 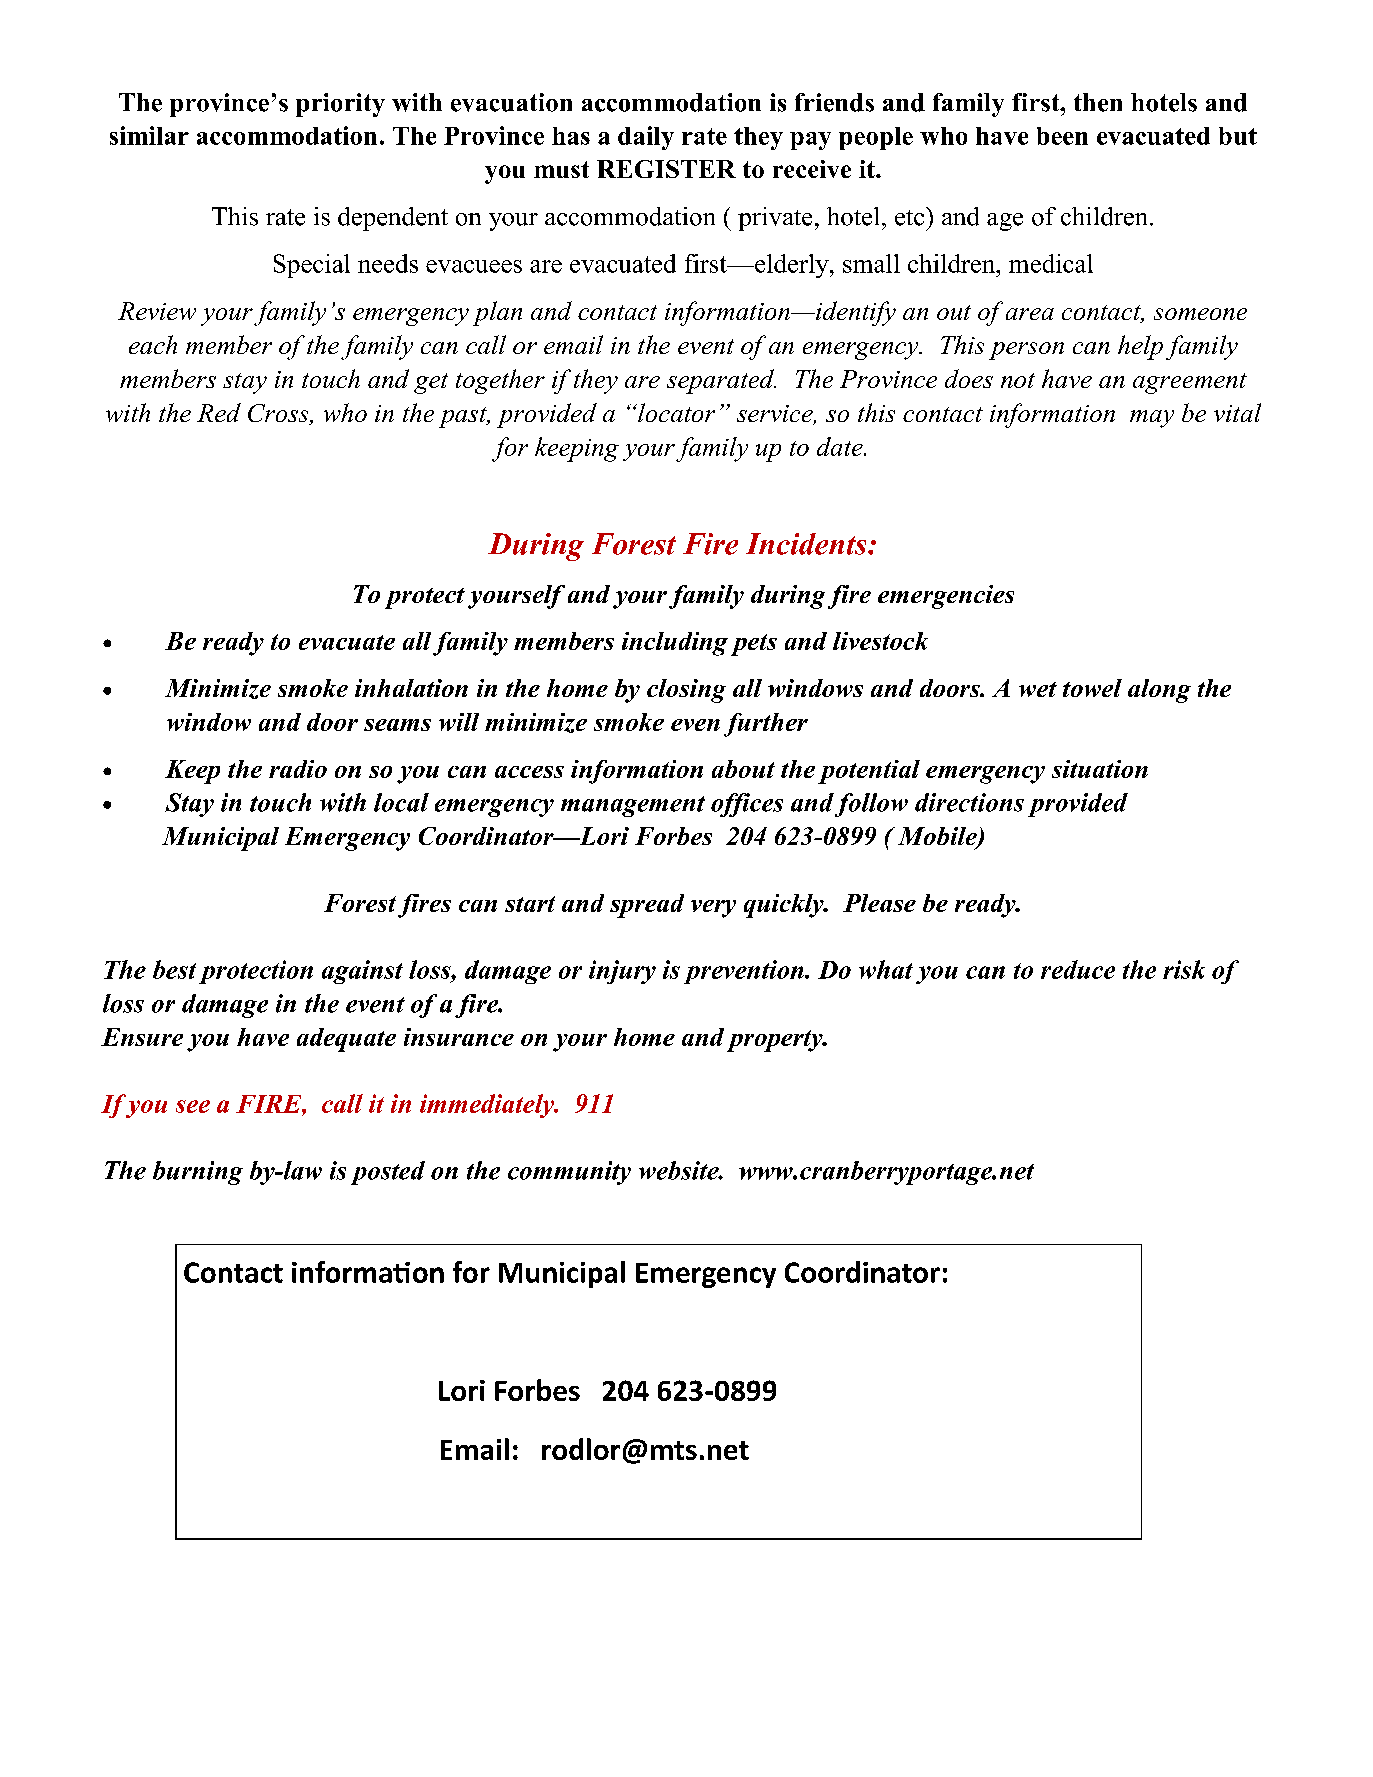 I want to click on reduce, so click(x=1078, y=969).
